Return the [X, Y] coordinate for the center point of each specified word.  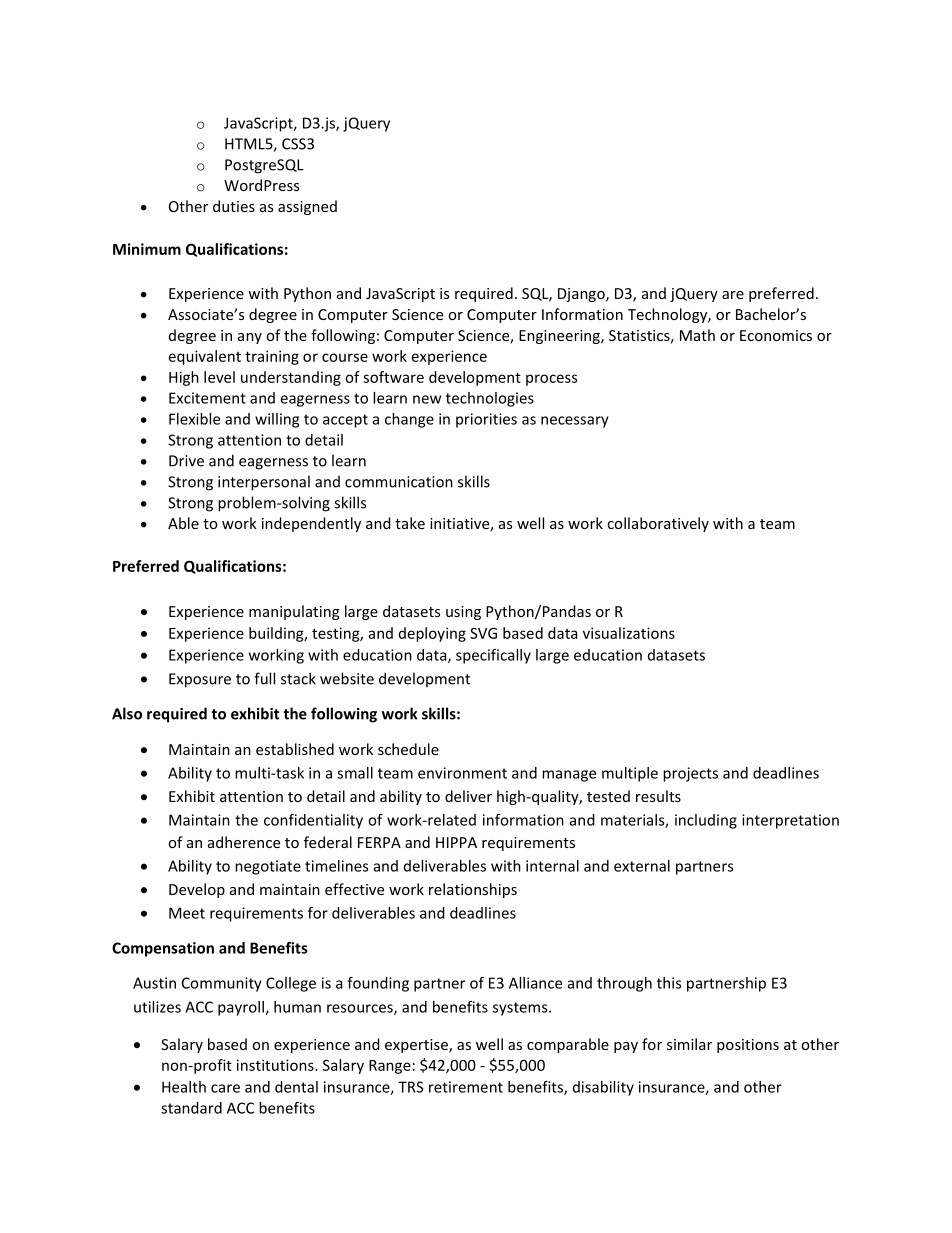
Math [697, 335]
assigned [307, 207]
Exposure [200, 680]
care [225, 1088]
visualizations [629, 633]
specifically [493, 656]
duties [234, 206]
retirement [466, 1087]
